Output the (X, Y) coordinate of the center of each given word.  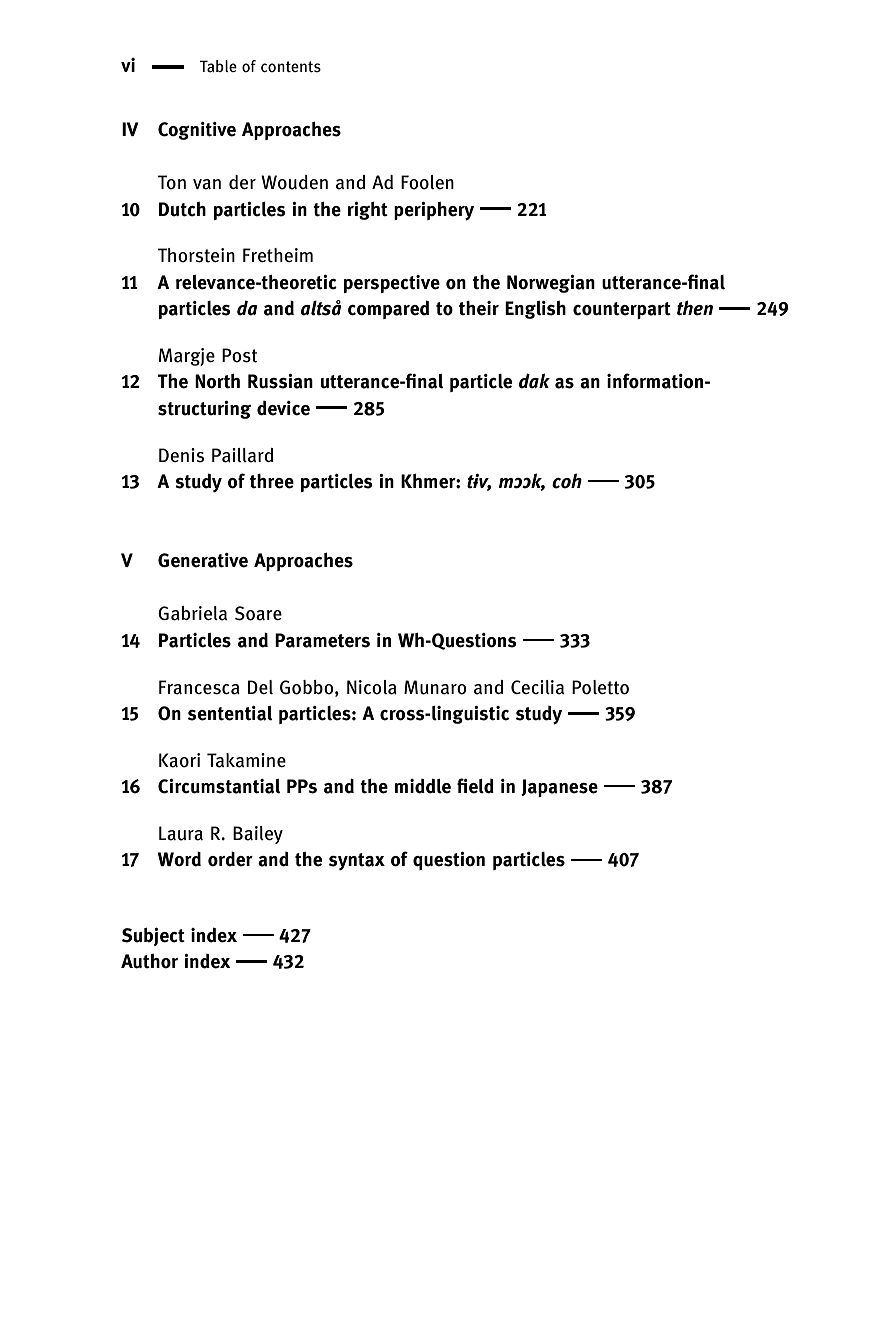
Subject (153, 937)
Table (218, 66)
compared (388, 309)
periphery (434, 211)
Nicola (372, 687)
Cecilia (537, 687)
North (217, 381)
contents (291, 66)
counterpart (622, 310)
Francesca (199, 687)
